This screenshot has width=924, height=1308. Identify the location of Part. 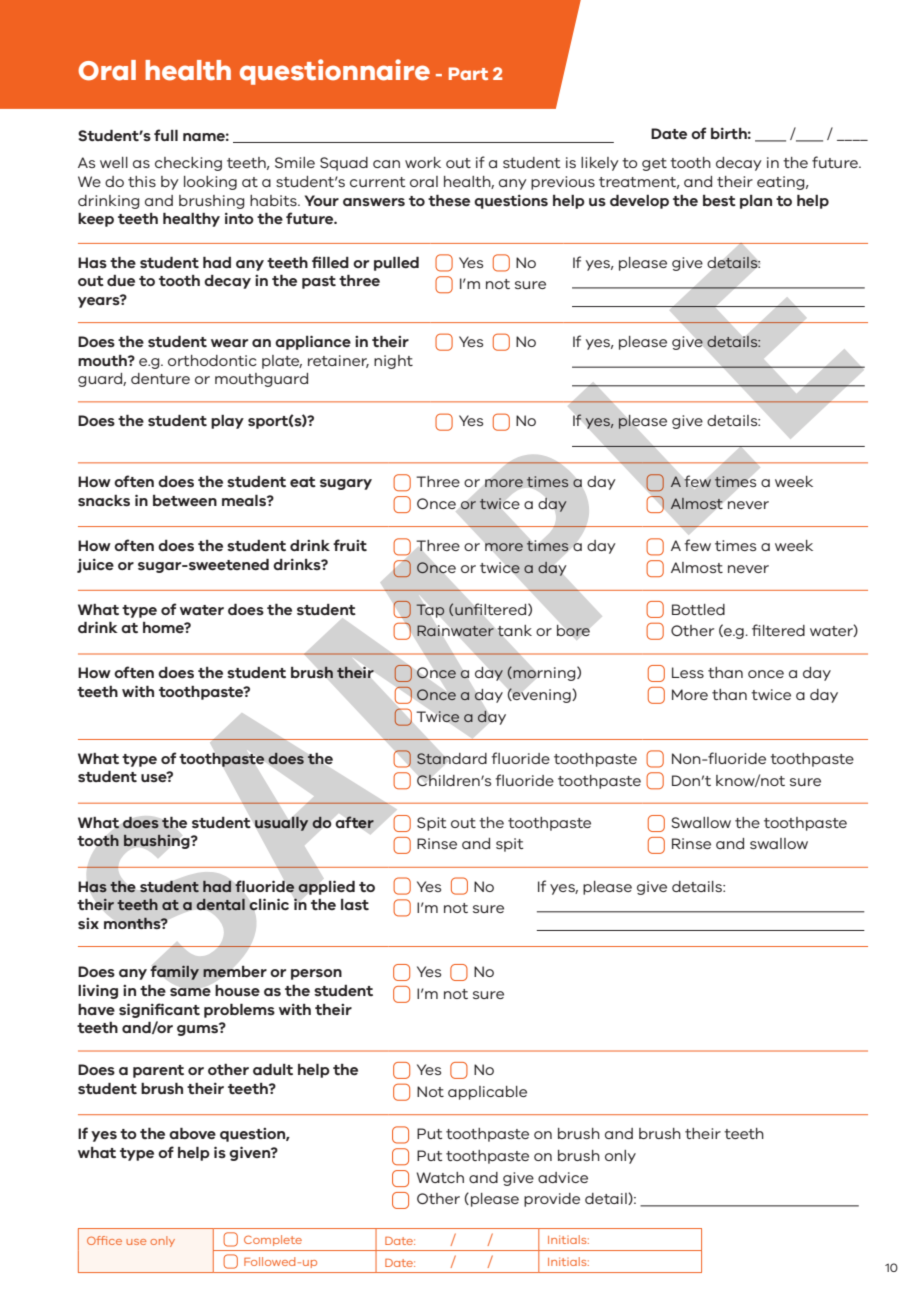
(468, 73).
